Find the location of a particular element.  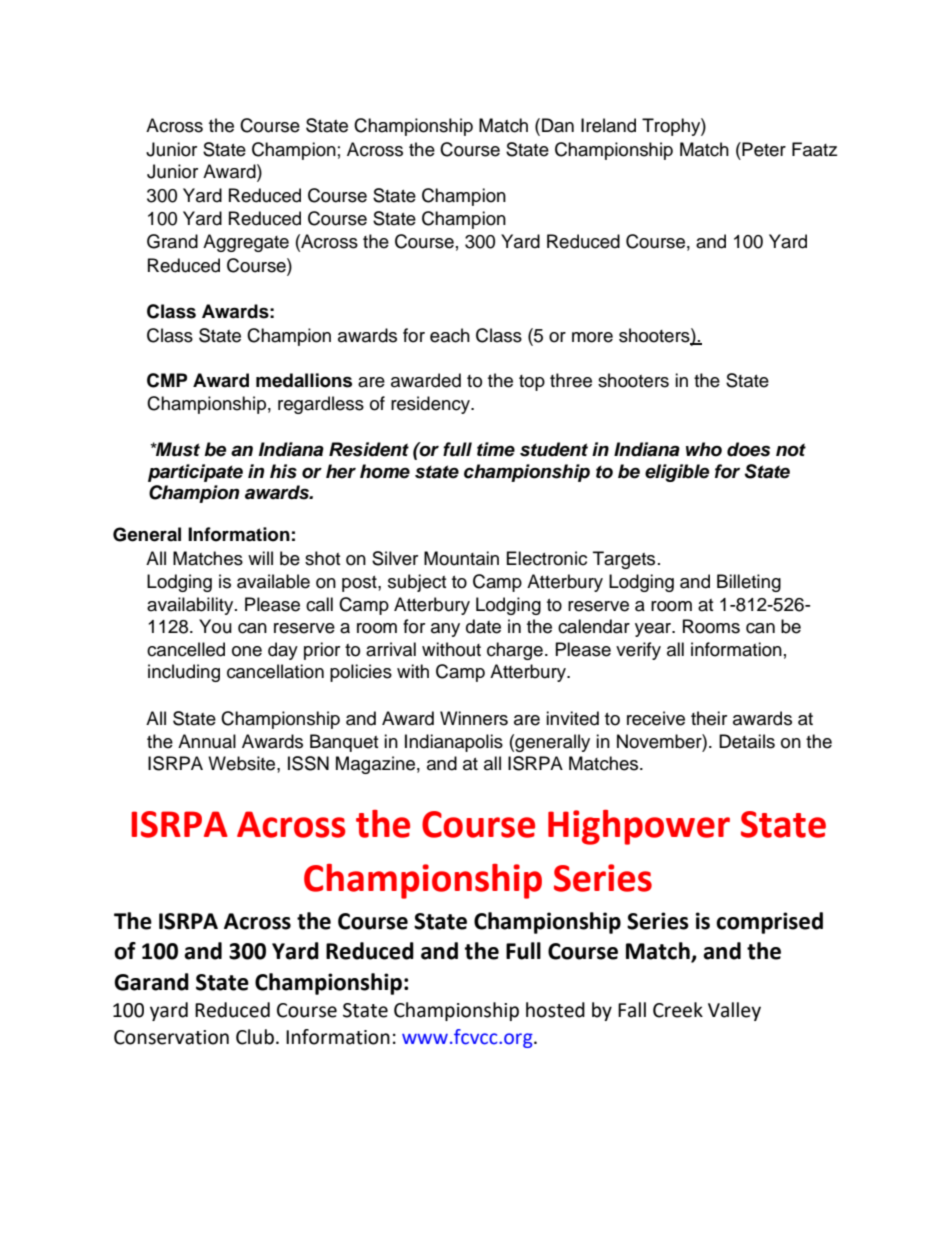

Peter is located at coordinates (763, 149).
